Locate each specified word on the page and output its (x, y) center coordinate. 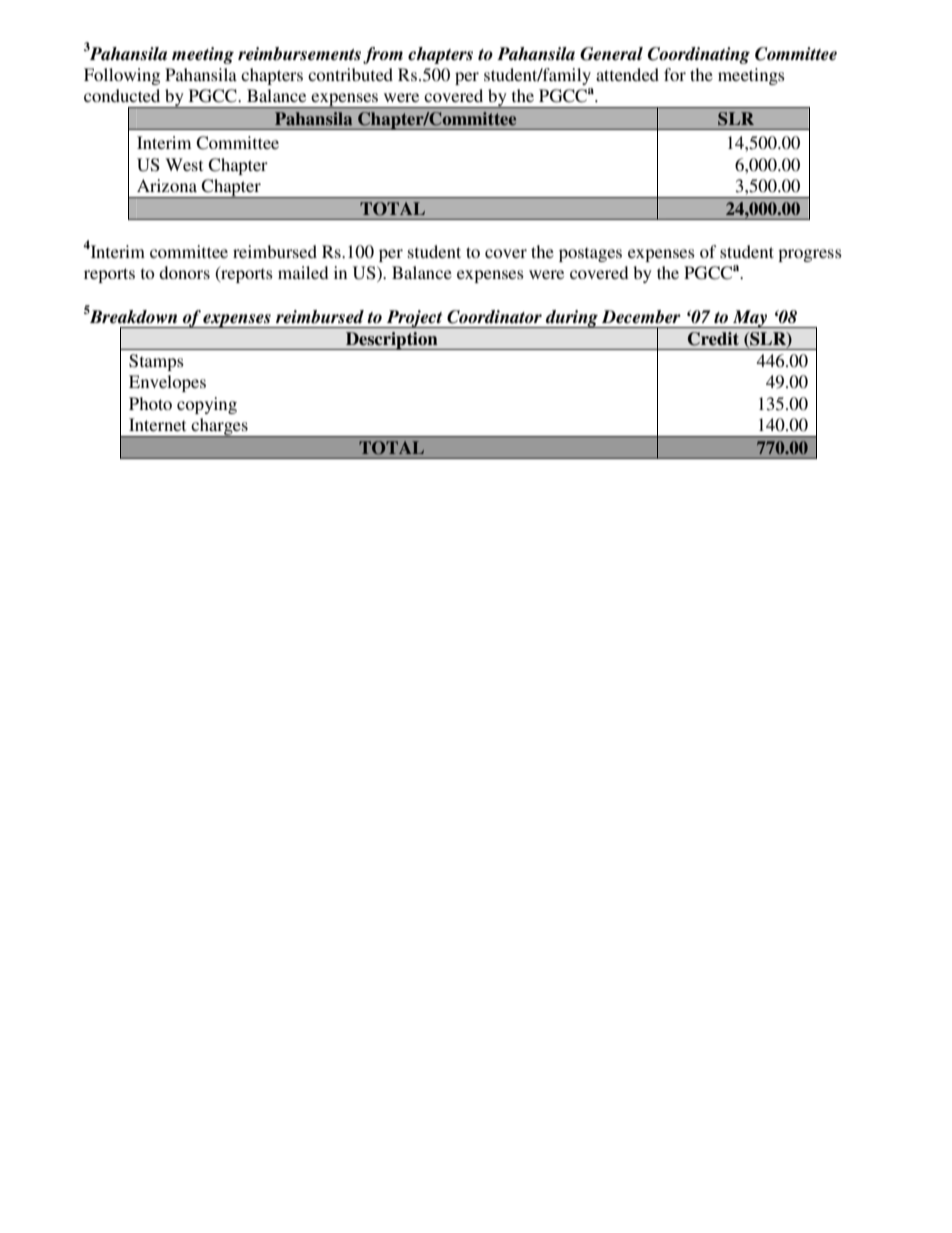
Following (122, 76)
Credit (713, 339)
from (383, 55)
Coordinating (699, 55)
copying (207, 405)
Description (391, 341)
